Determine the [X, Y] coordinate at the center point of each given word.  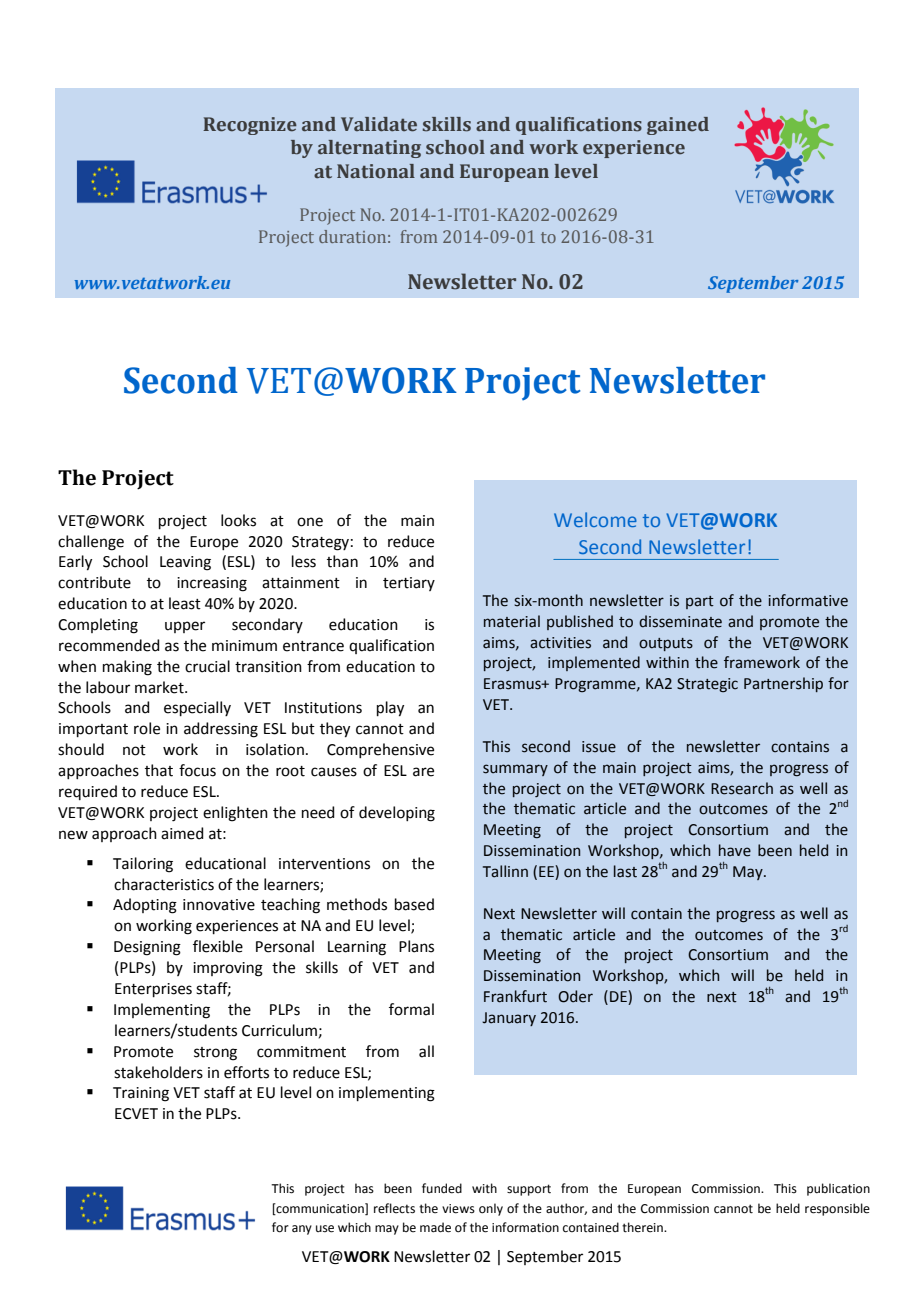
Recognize [250, 126]
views [458, 1209]
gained [678, 126]
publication [838, 1189]
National [376, 171]
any [302, 1230]
